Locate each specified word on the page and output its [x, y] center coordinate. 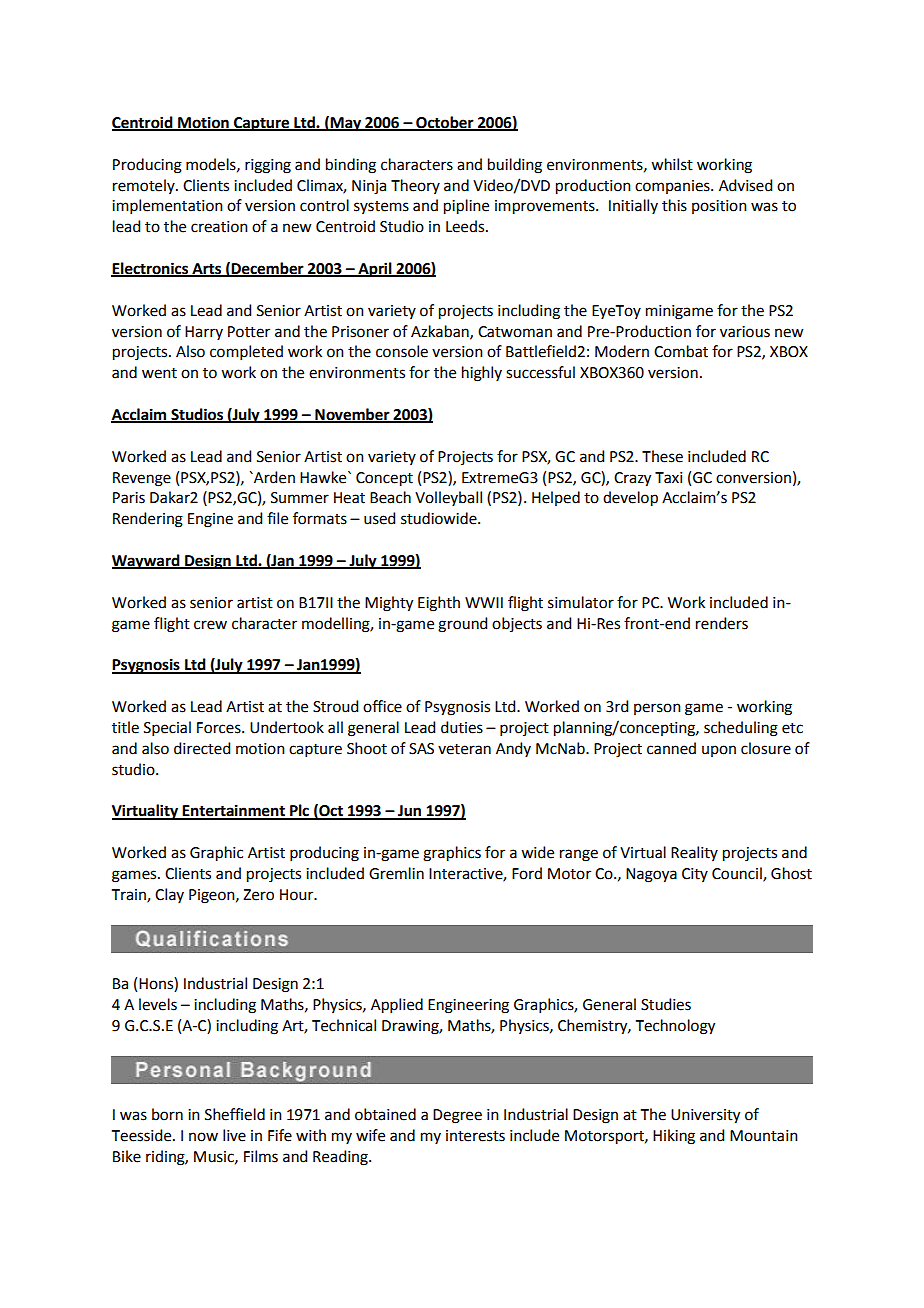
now [203, 1137]
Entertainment [234, 811]
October [445, 123]
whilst [672, 164]
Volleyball [448, 498]
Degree [457, 1116]
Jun [409, 812]
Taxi [668, 478]
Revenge [142, 479]
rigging [268, 166]
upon [719, 751]
